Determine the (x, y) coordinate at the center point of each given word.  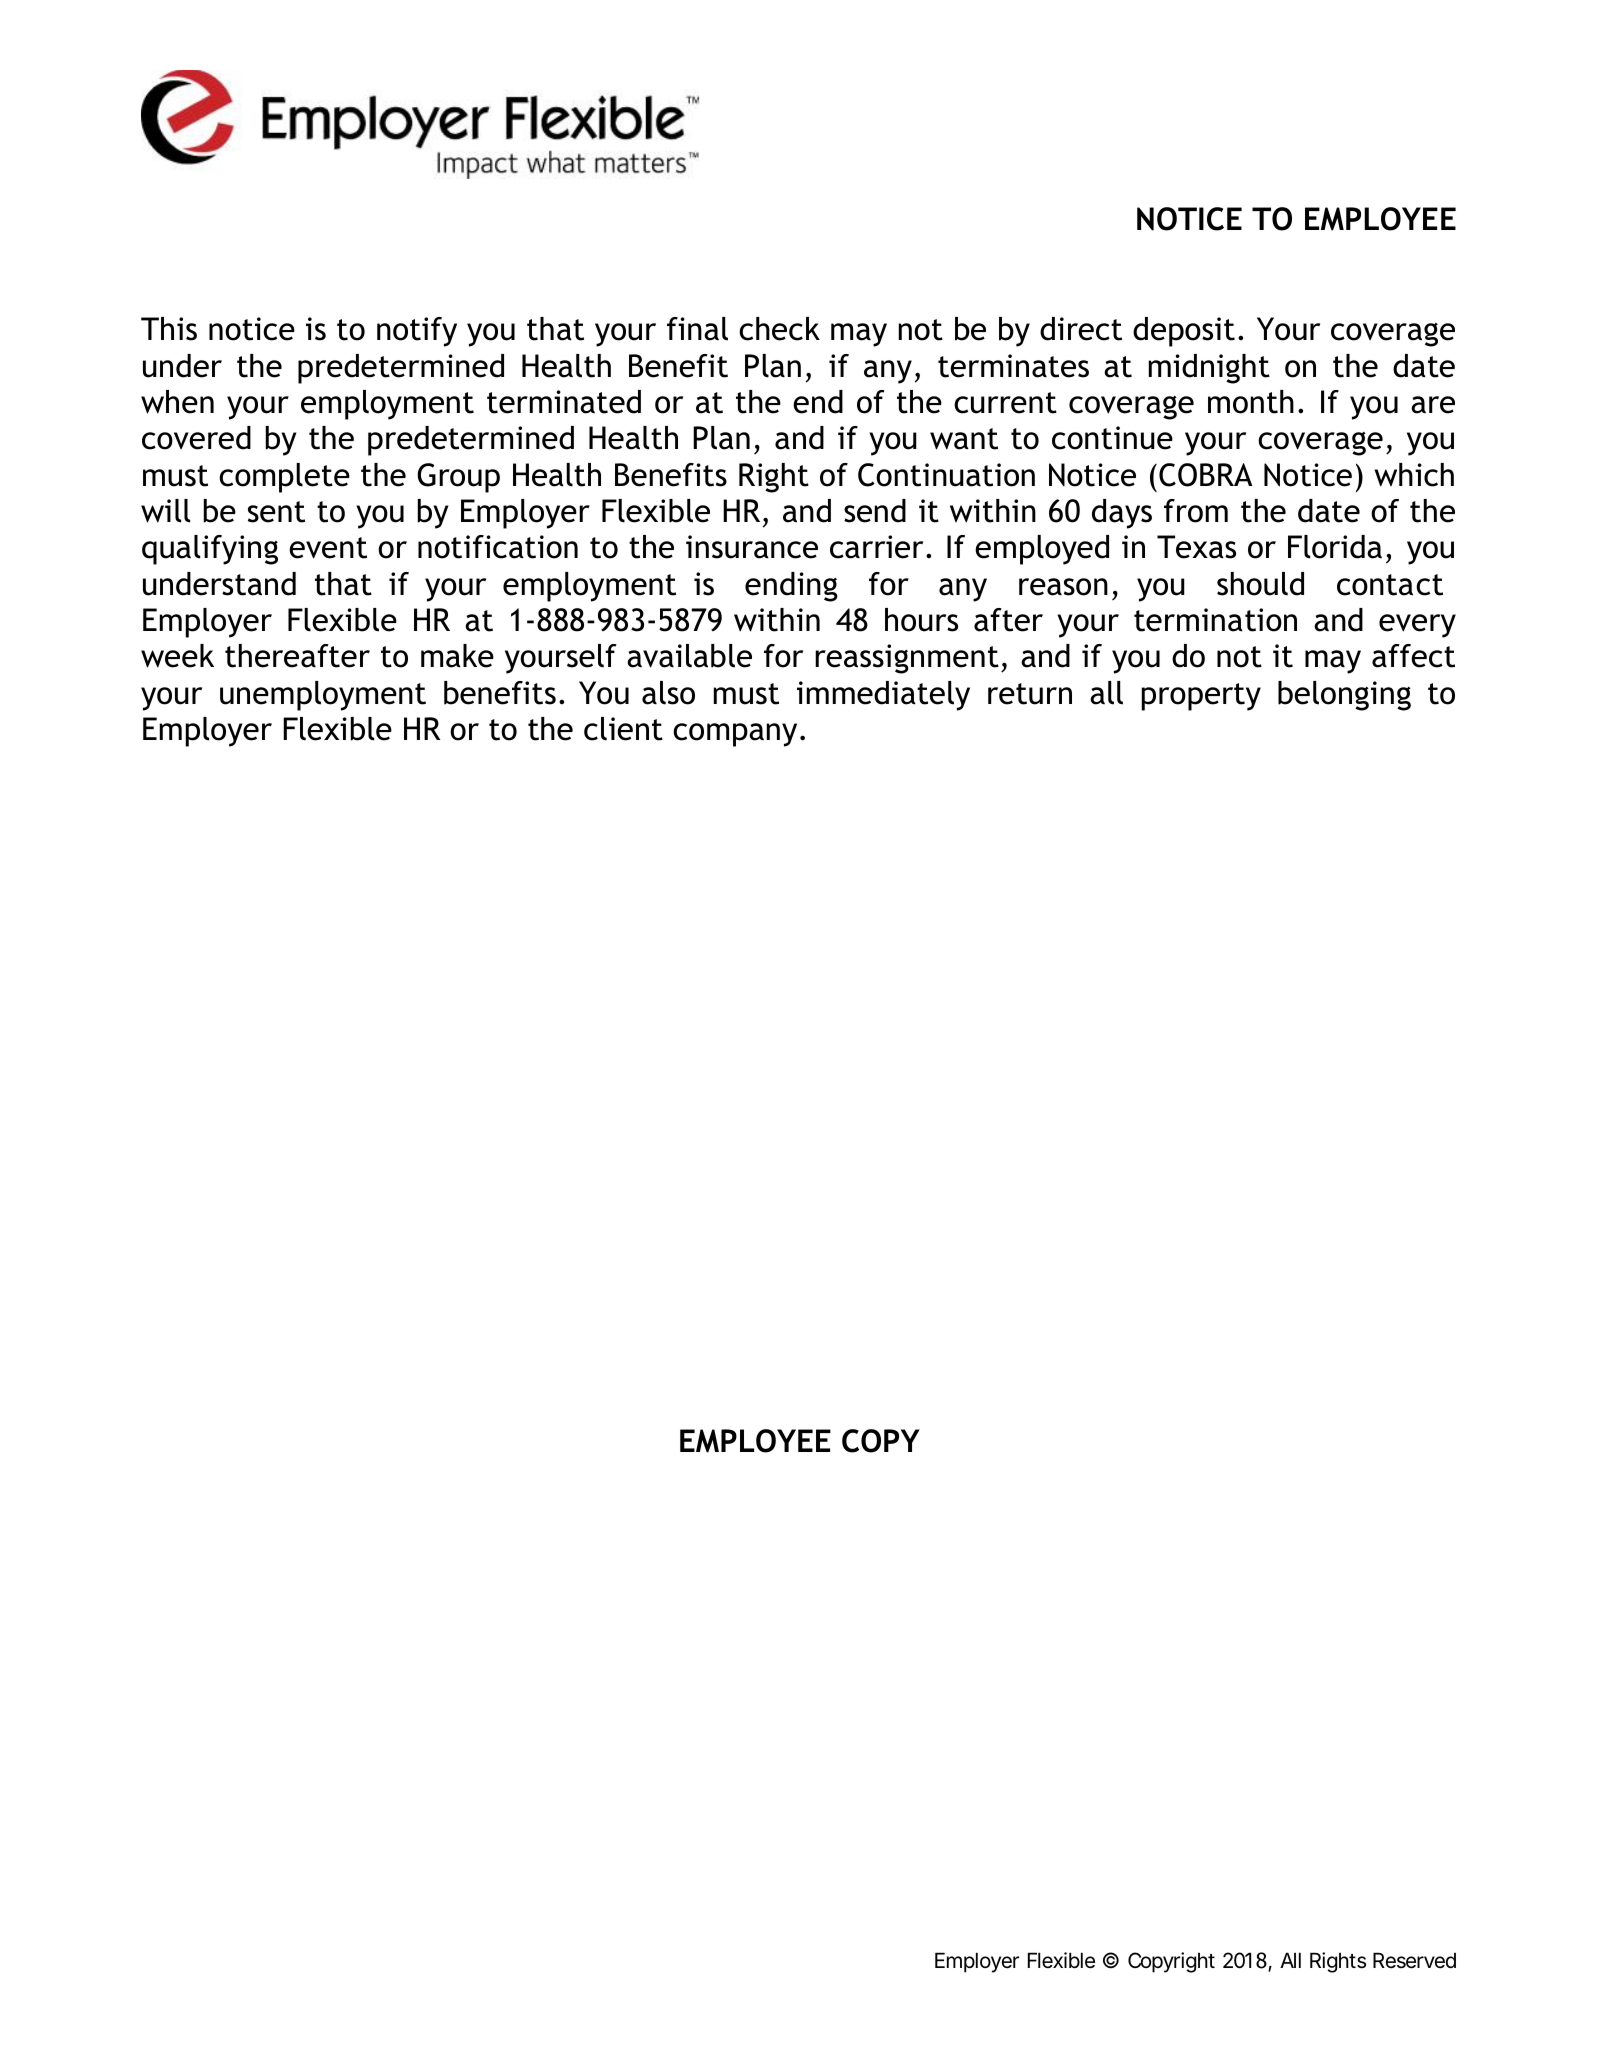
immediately (883, 696)
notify (417, 332)
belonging (1344, 696)
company (735, 735)
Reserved (1414, 1960)
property (1201, 697)
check (779, 329)
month (1251, 402)
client (623, 729)
